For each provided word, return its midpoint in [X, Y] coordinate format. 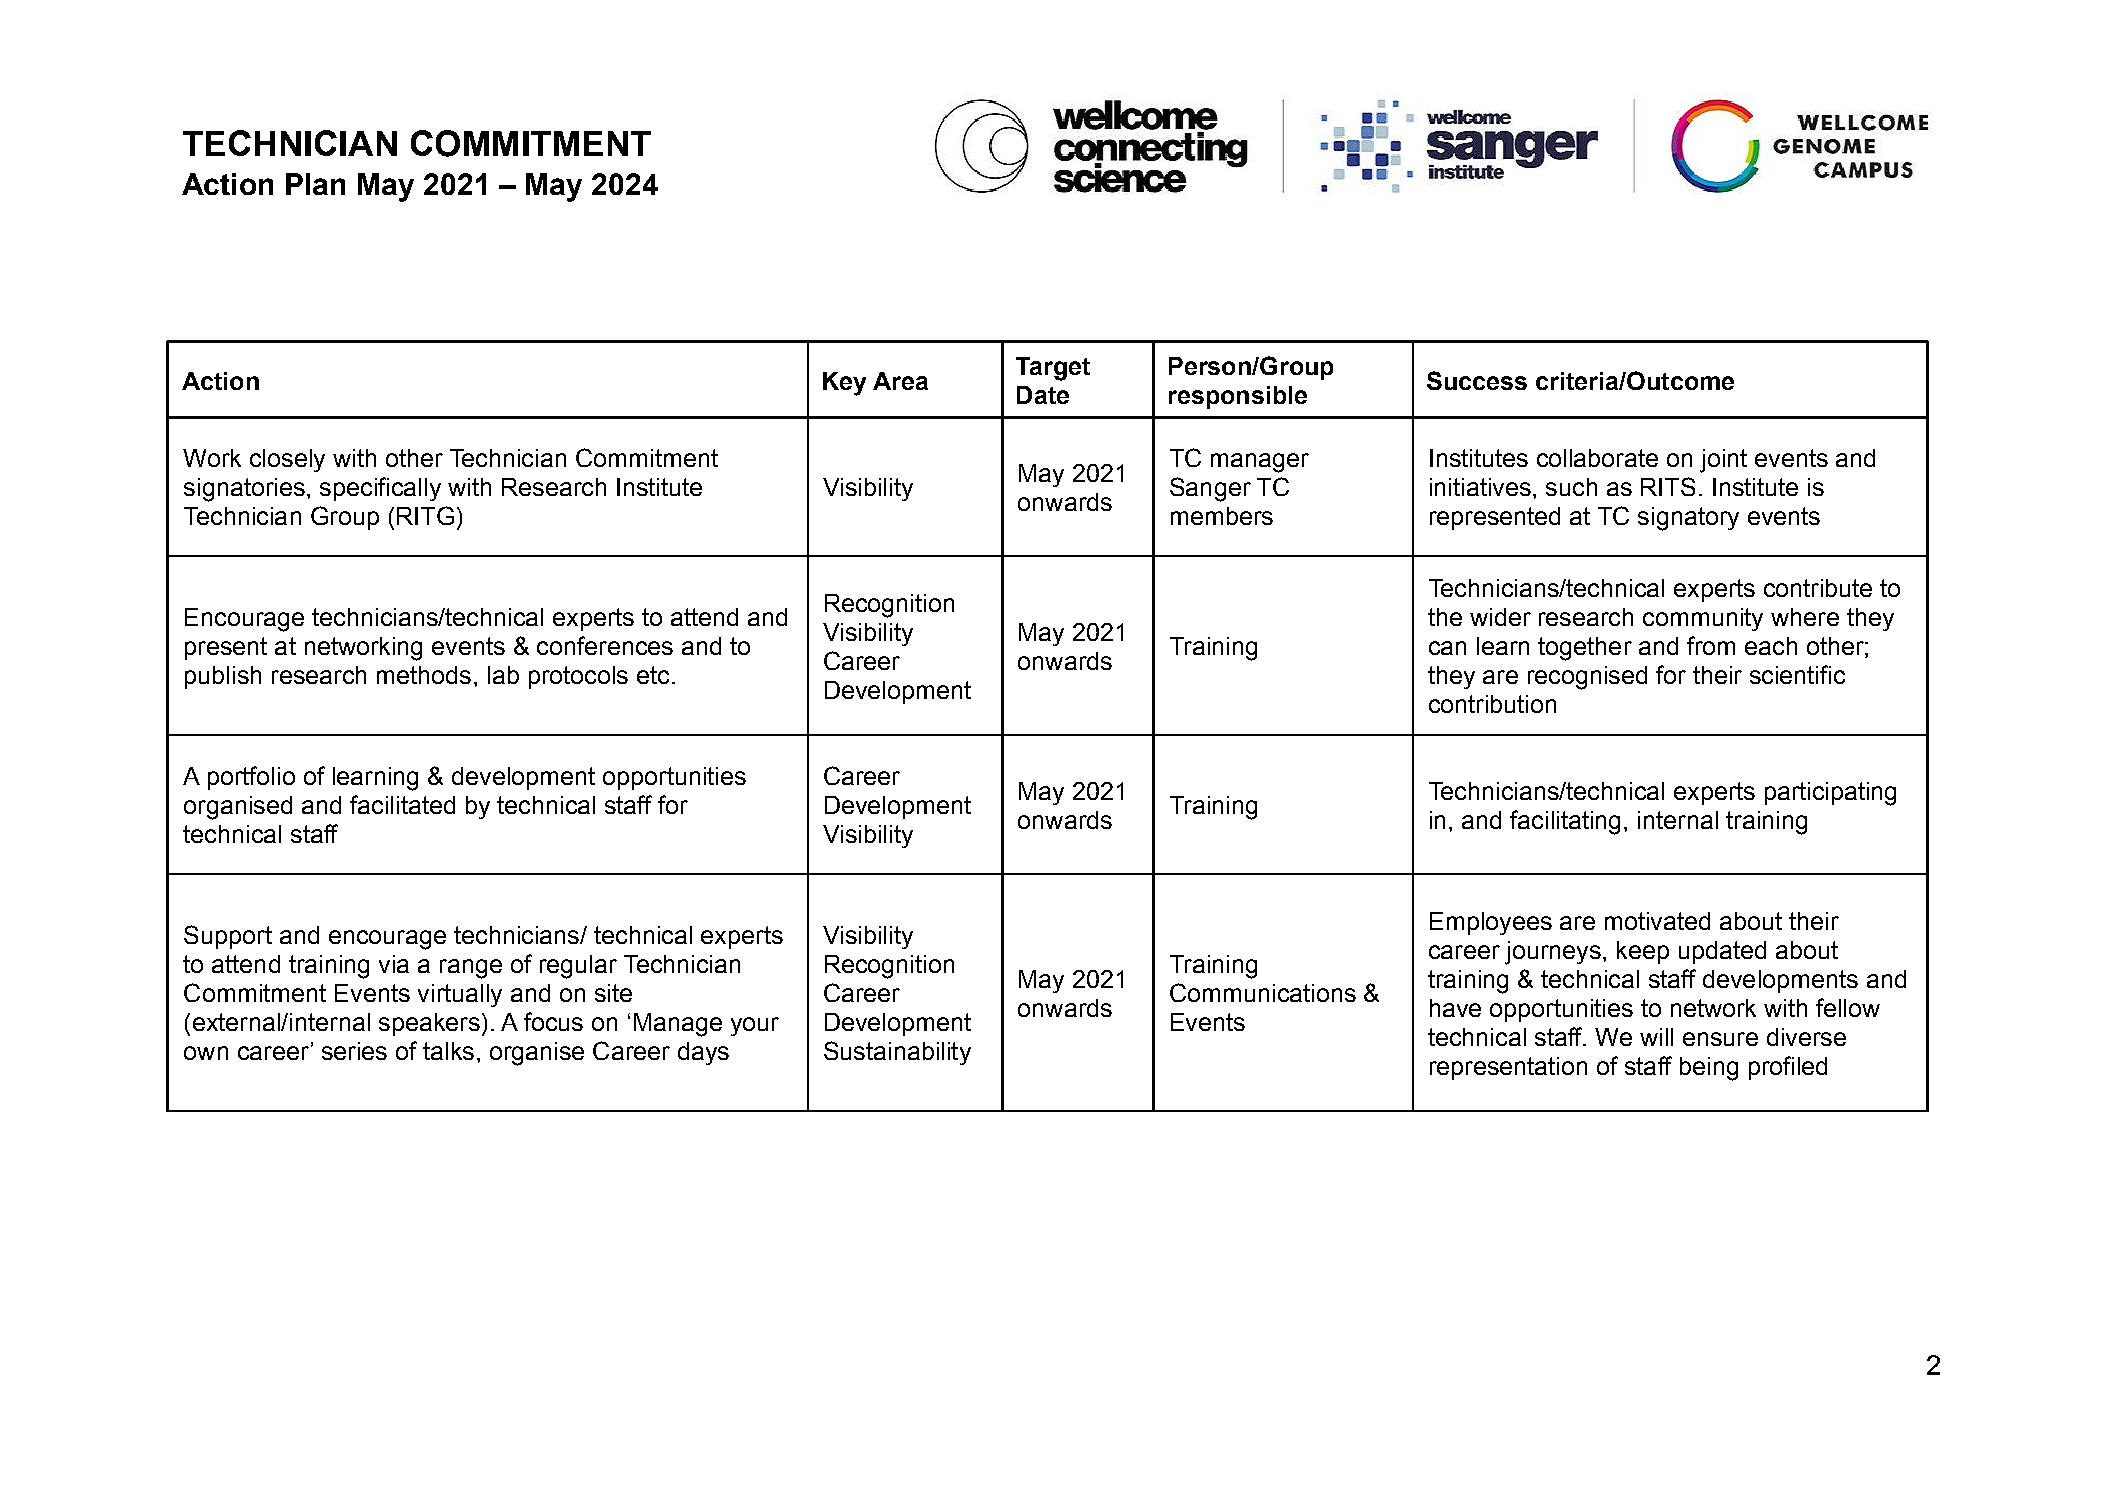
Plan [315, 184]
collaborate [1597, 458]
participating [1830, 794]
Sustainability [897, 1053]
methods [424, 675]
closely [287, 460]
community [1703, 619]
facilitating [1565, 822]
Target [1053, 369]
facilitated [402, 804]
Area [900, 381]
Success [1477, 380]
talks [448, 1051]
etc [653, 675]
